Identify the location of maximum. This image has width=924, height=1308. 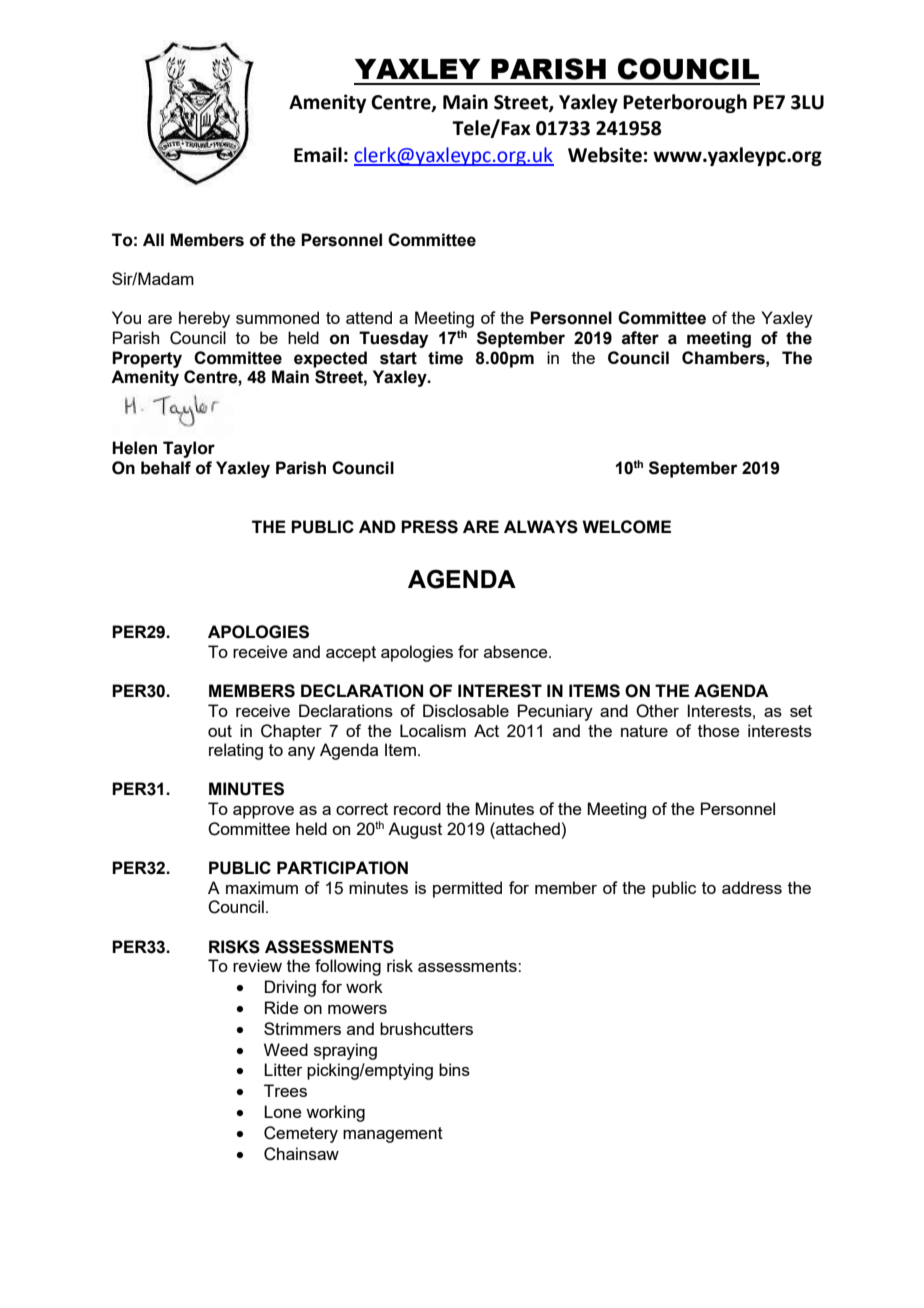
(262, 887).
